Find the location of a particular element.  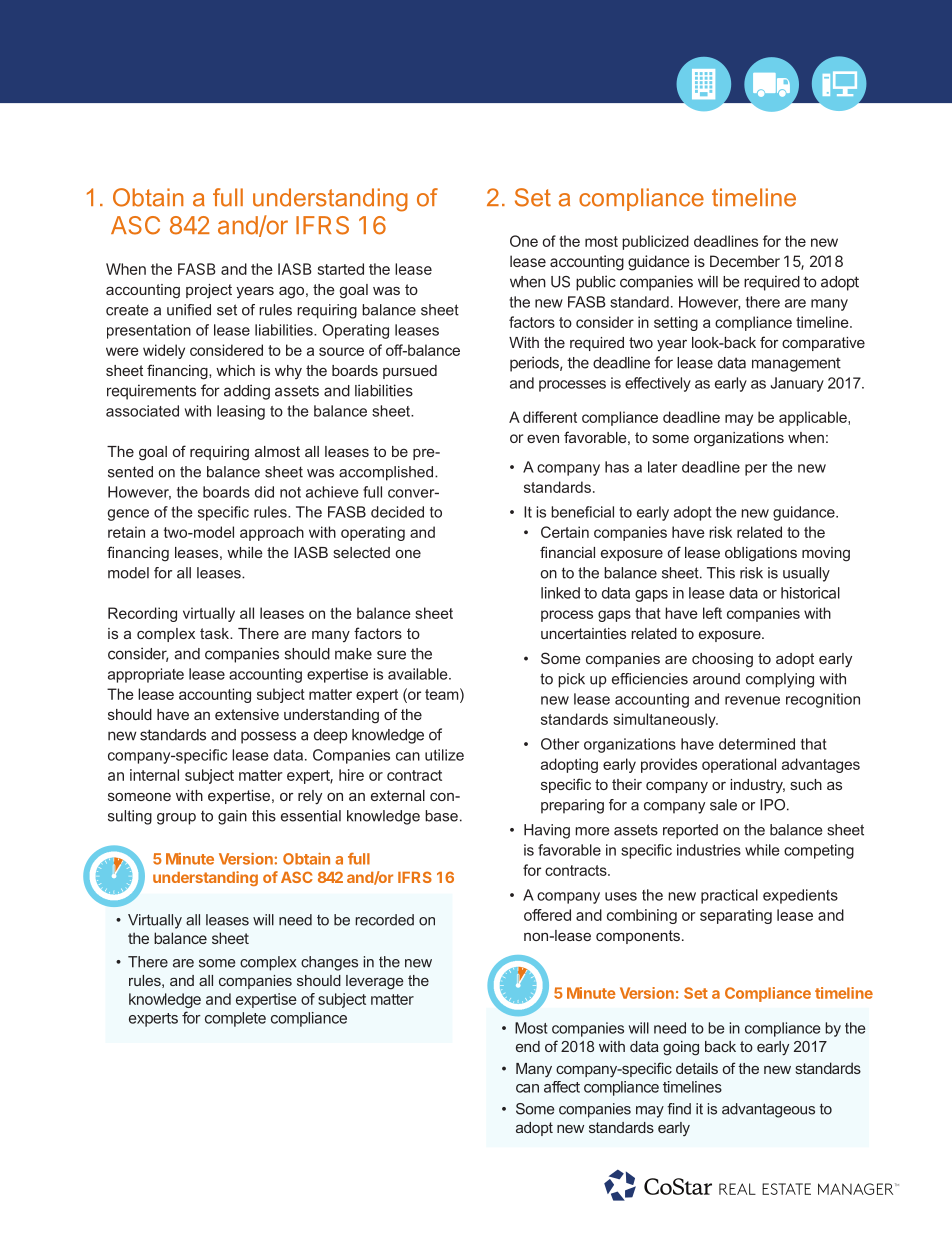

project is located at coordinates (209, 291).
